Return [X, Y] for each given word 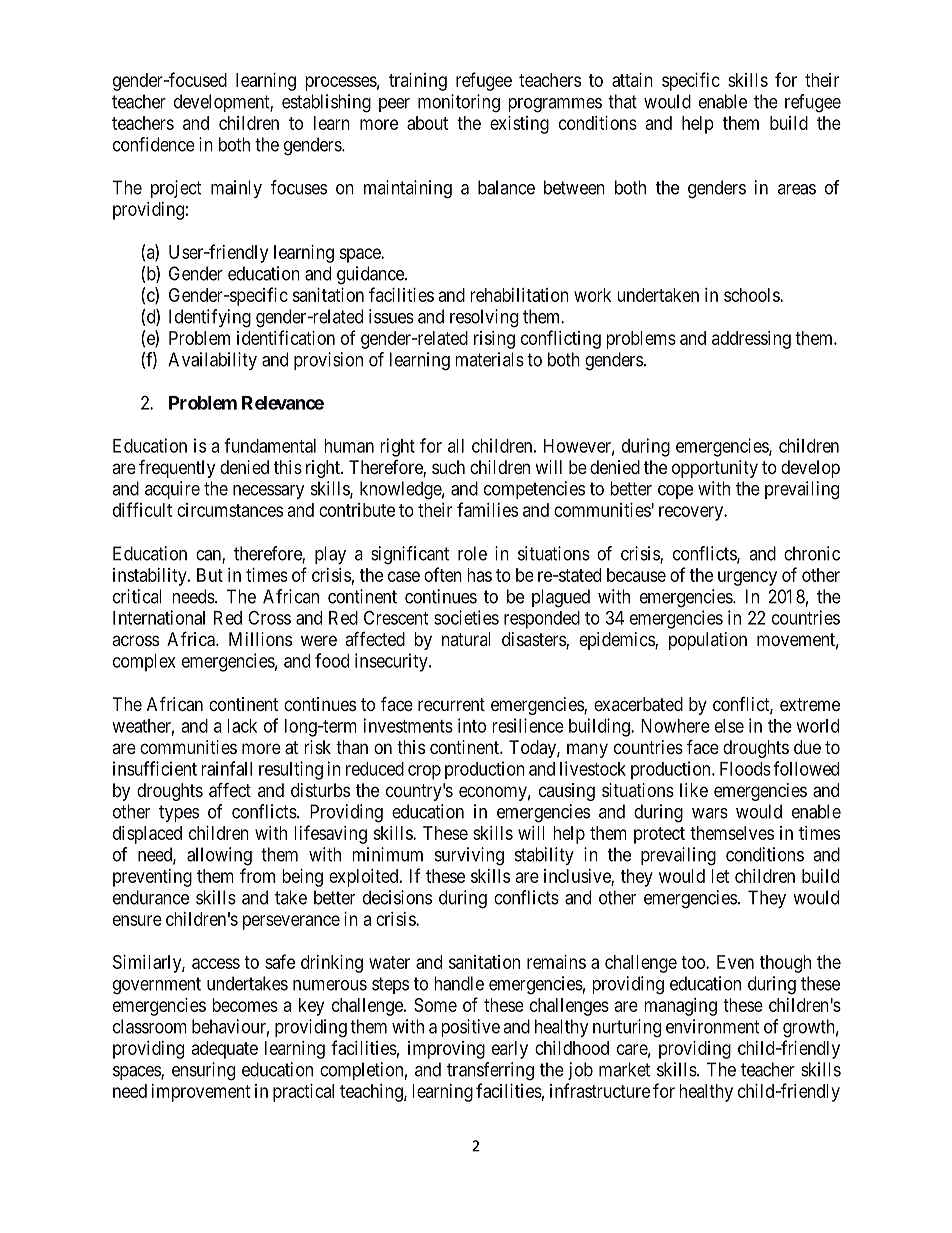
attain [632, 80]
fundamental [270, 445]
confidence [154, 144]
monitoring [459, 103]
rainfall [226, 768]
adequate [225, 1050]
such [448, 467]
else [729, 726]
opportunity [715, 469]
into [472, 725]
